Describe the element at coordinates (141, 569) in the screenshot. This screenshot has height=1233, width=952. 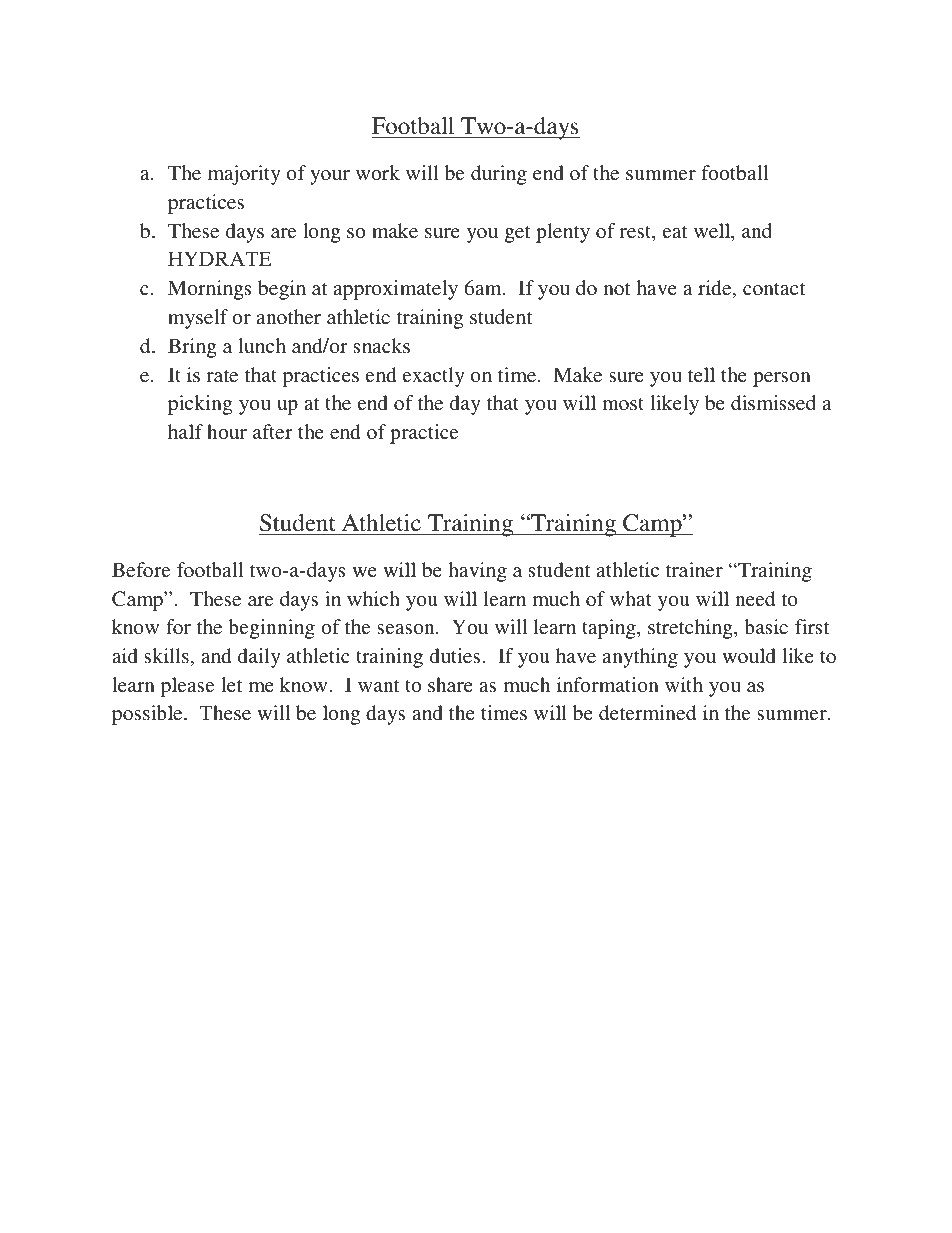
I see `Before` at that location.
